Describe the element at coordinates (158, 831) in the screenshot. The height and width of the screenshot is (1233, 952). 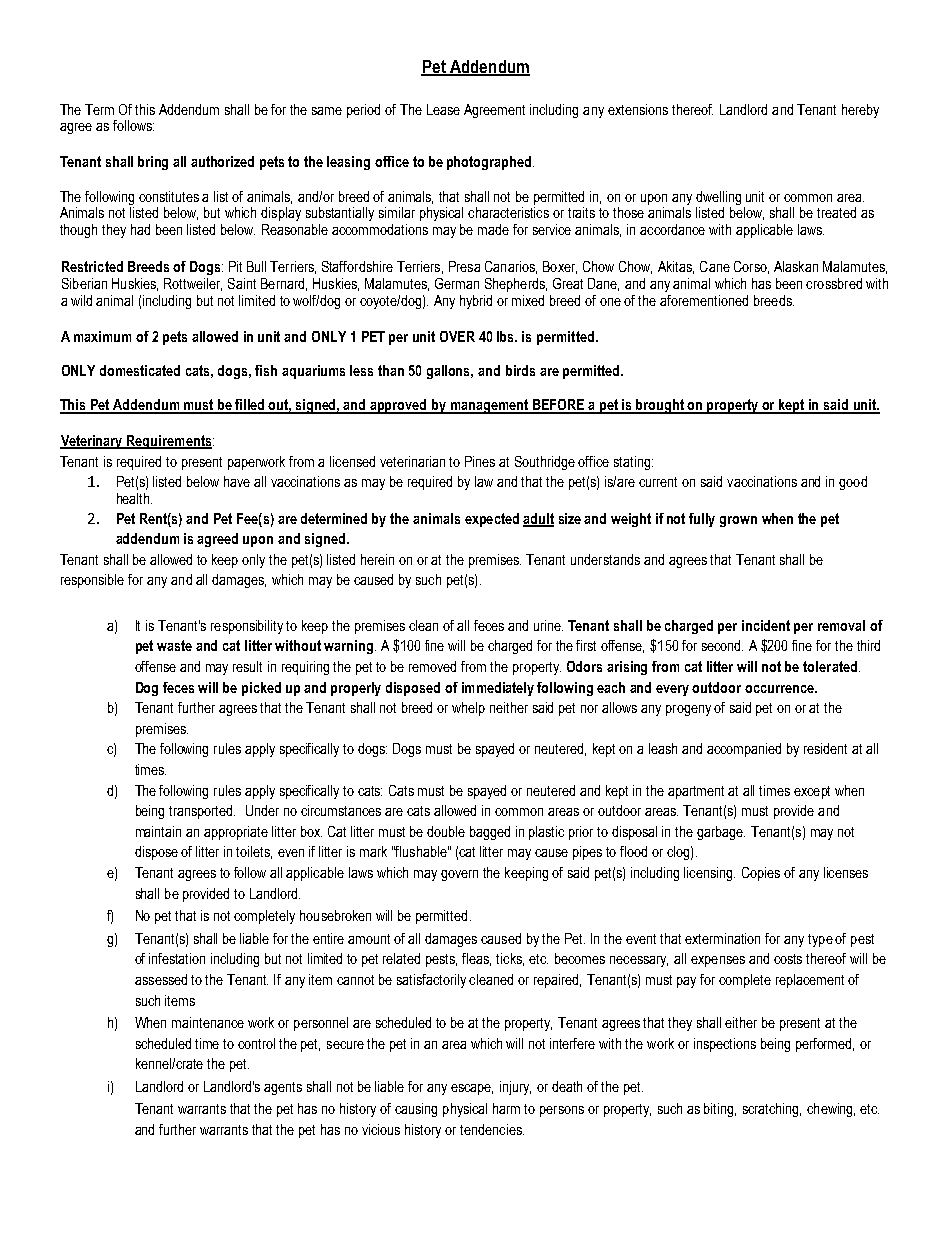
I see `maintain` at that location.
